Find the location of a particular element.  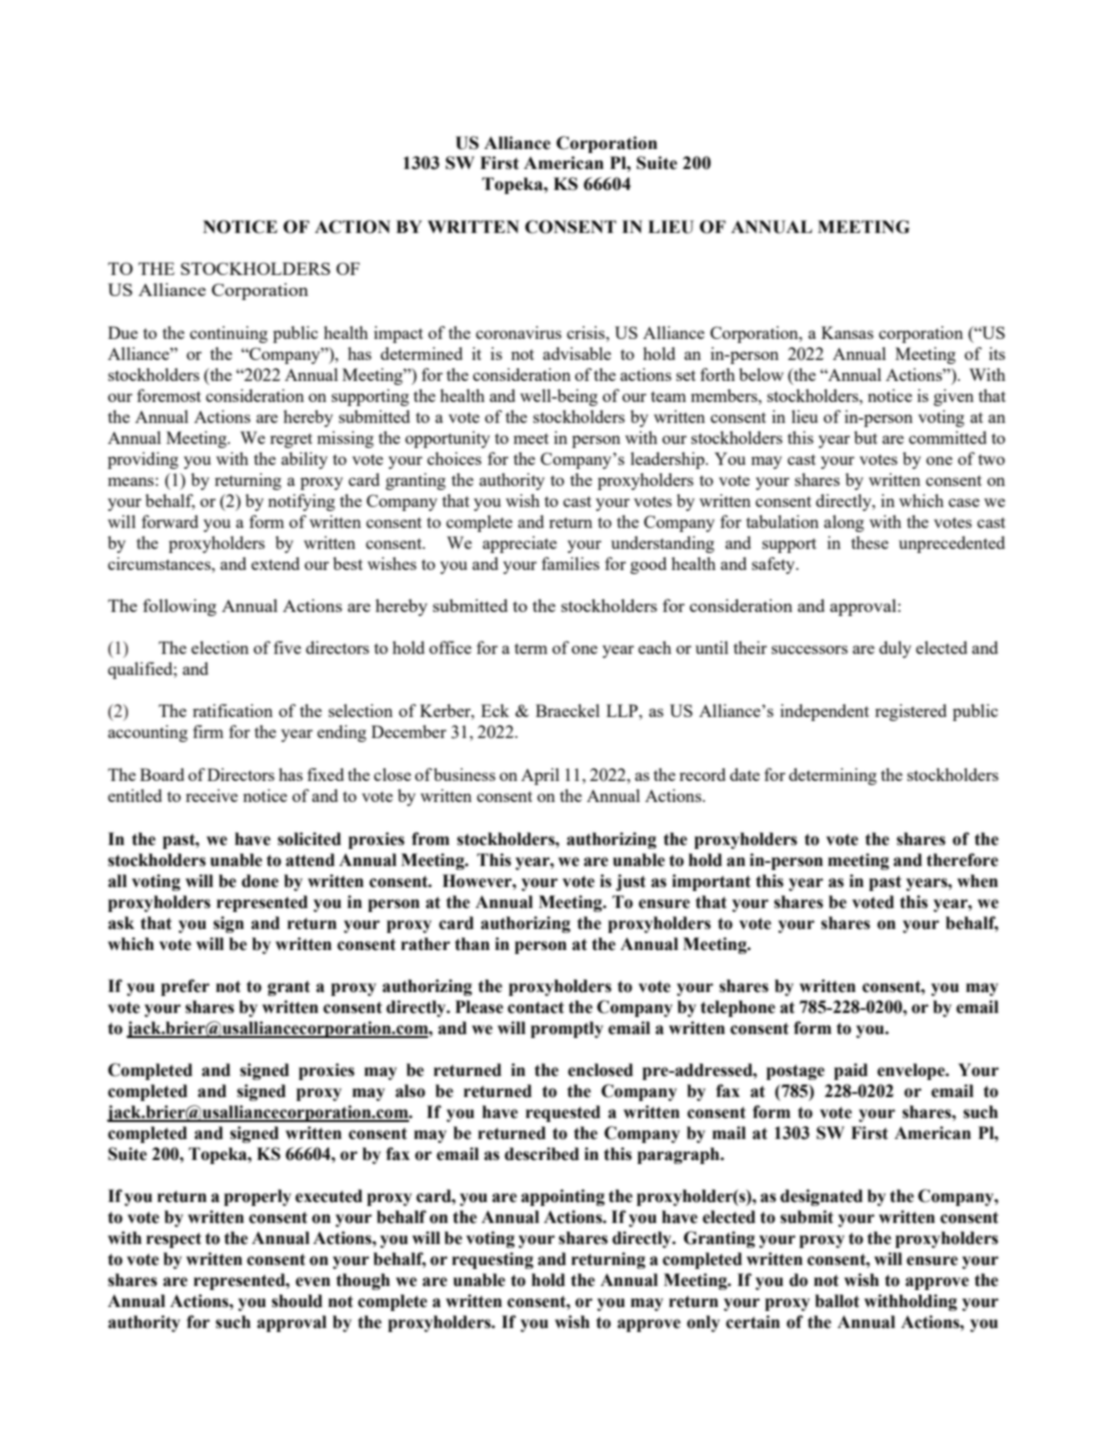

families is located at coordinates (571, 563).
